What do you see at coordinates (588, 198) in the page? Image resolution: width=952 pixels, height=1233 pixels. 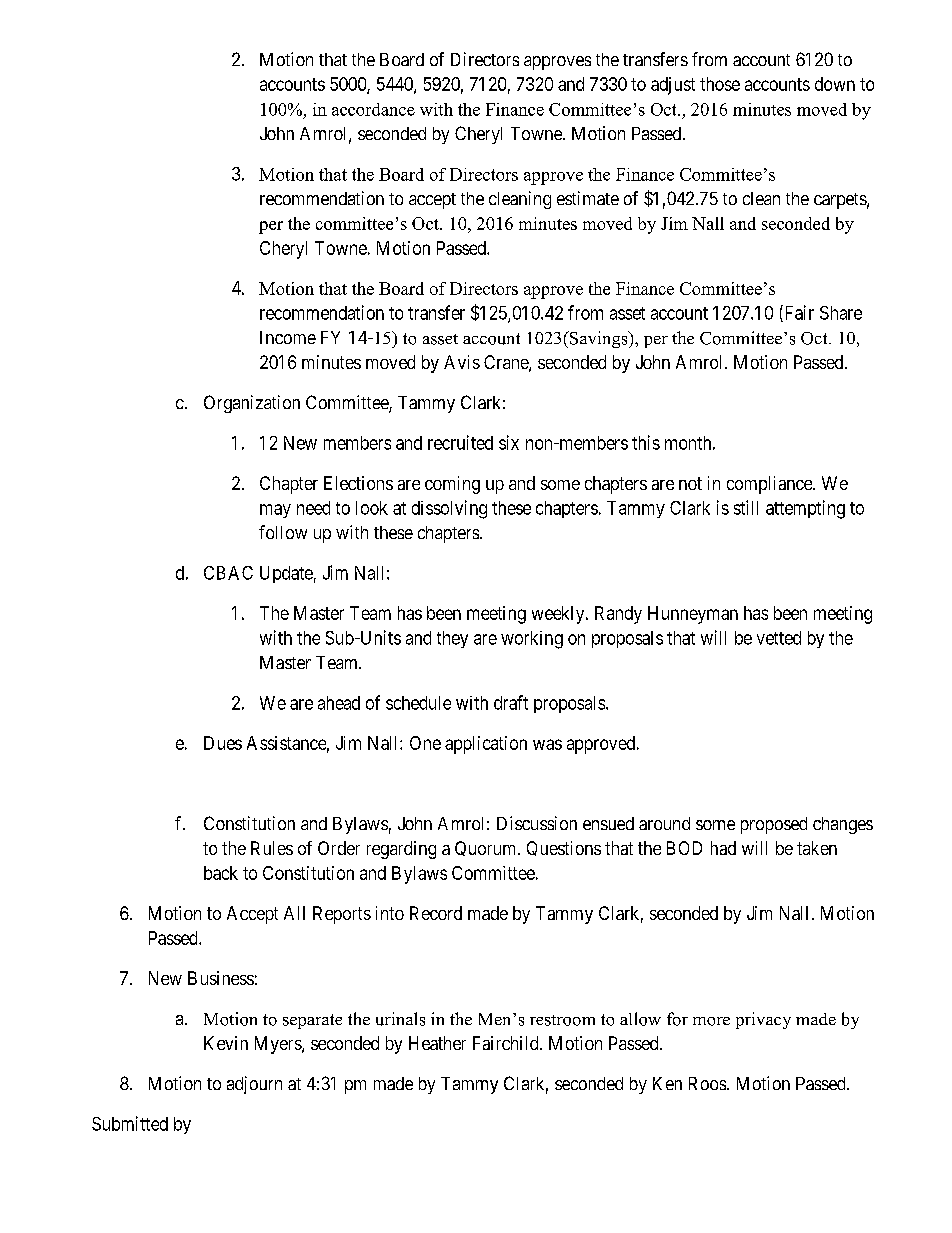 I see `estimate` at bounding box center [588, 198].
